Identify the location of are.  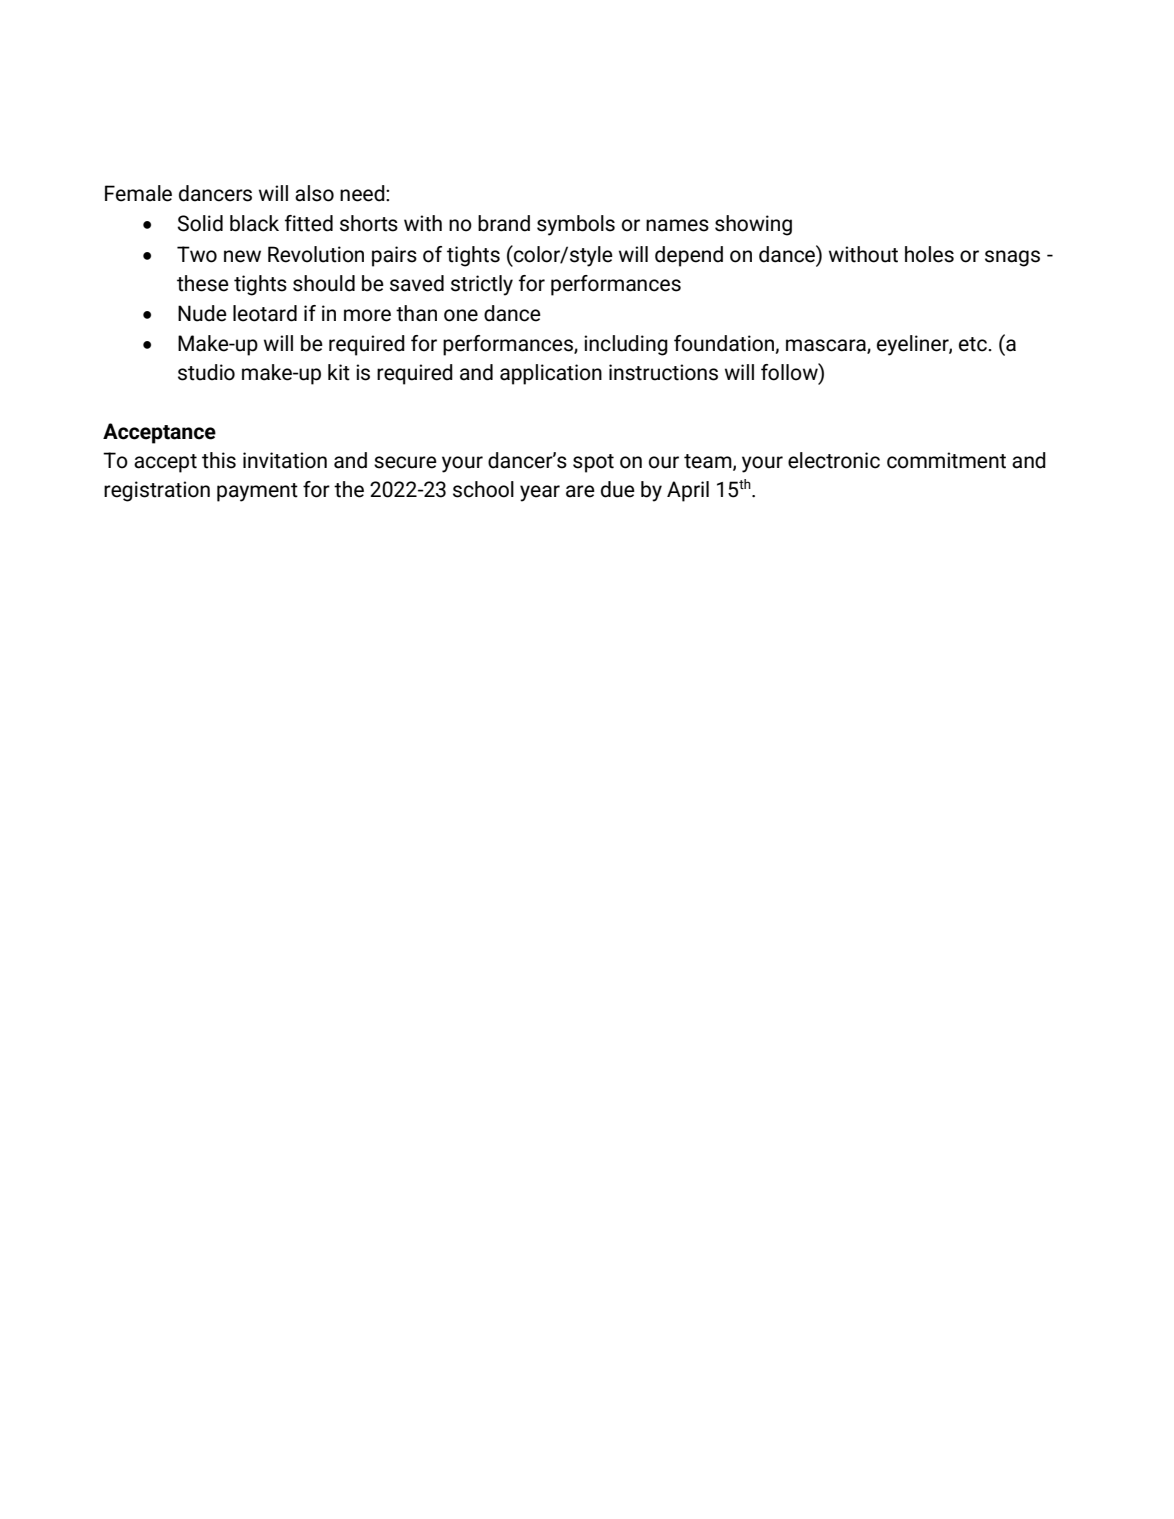
(580, 491).
